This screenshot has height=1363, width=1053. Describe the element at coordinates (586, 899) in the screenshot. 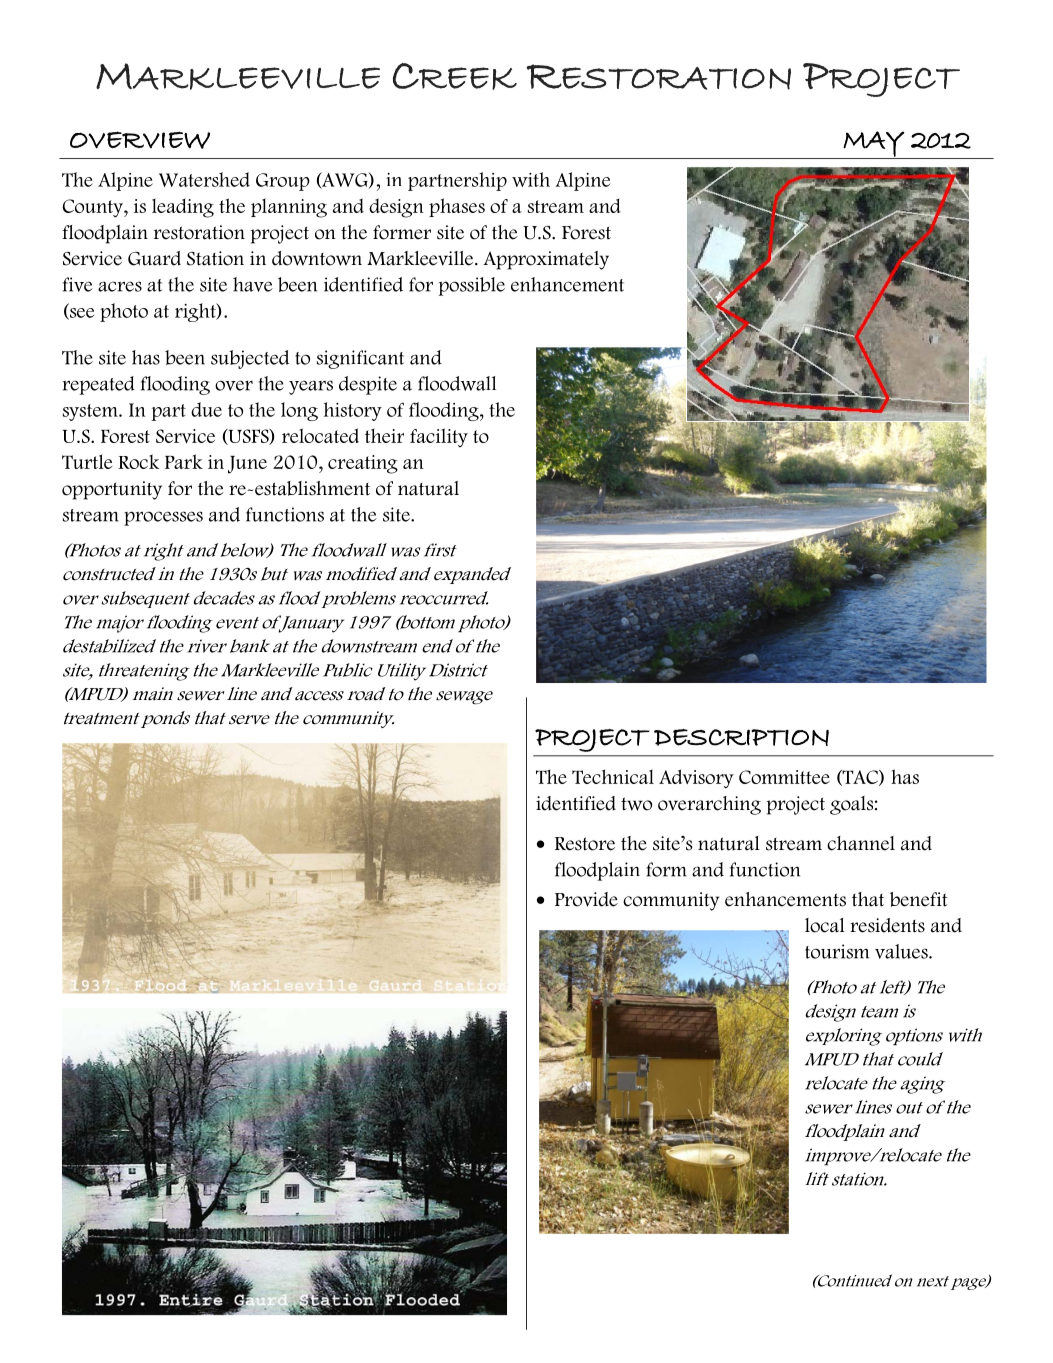

I see `Provide` at that location.
